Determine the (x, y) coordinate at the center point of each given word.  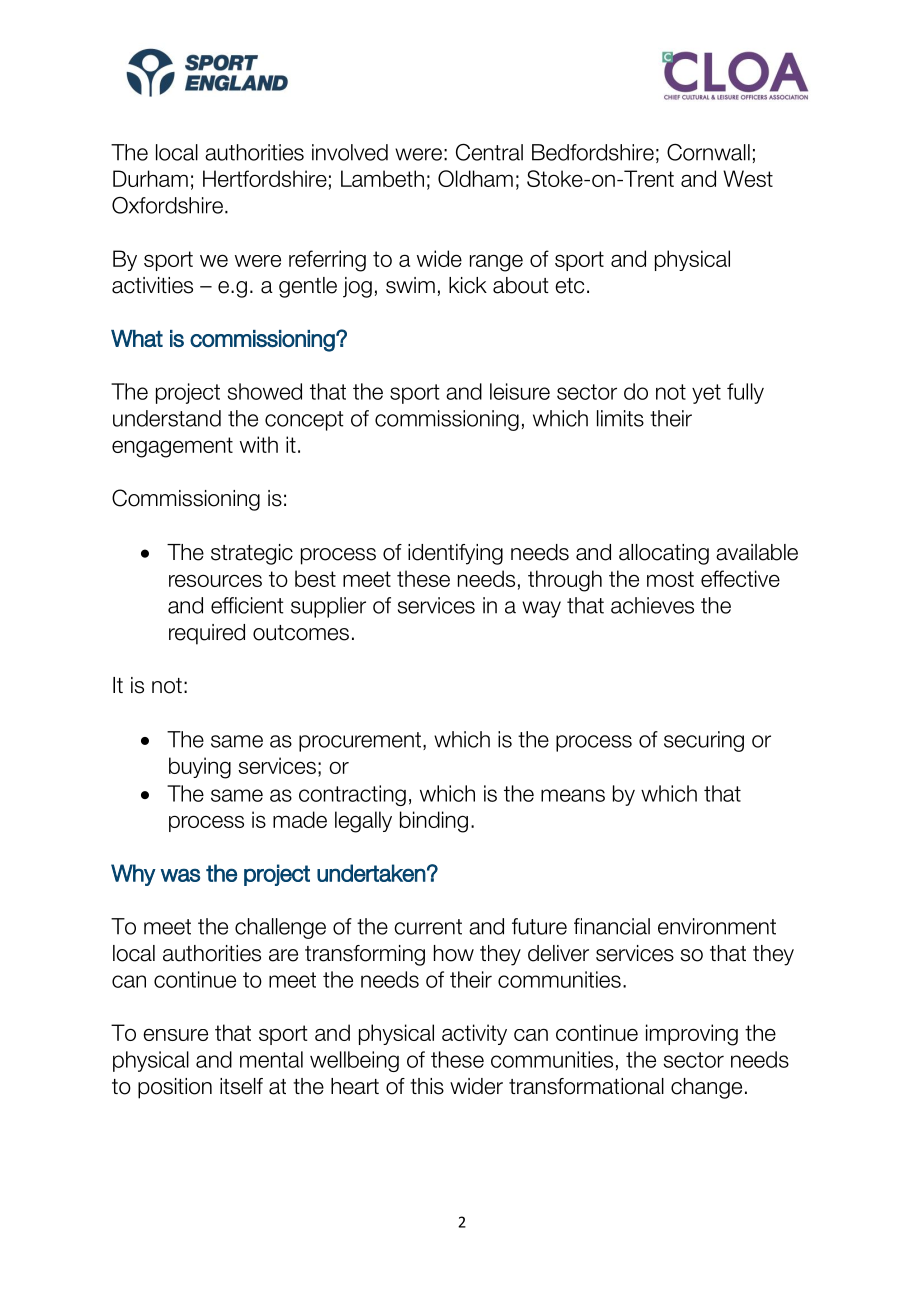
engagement (172, 447)
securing (704, 741)
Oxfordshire (167, 205)
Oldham (475, 178)
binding (434, 822)
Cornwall (708, 152)
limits (620, 418)
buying (200, 768)
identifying (455, 554)
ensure (175, 1035)
